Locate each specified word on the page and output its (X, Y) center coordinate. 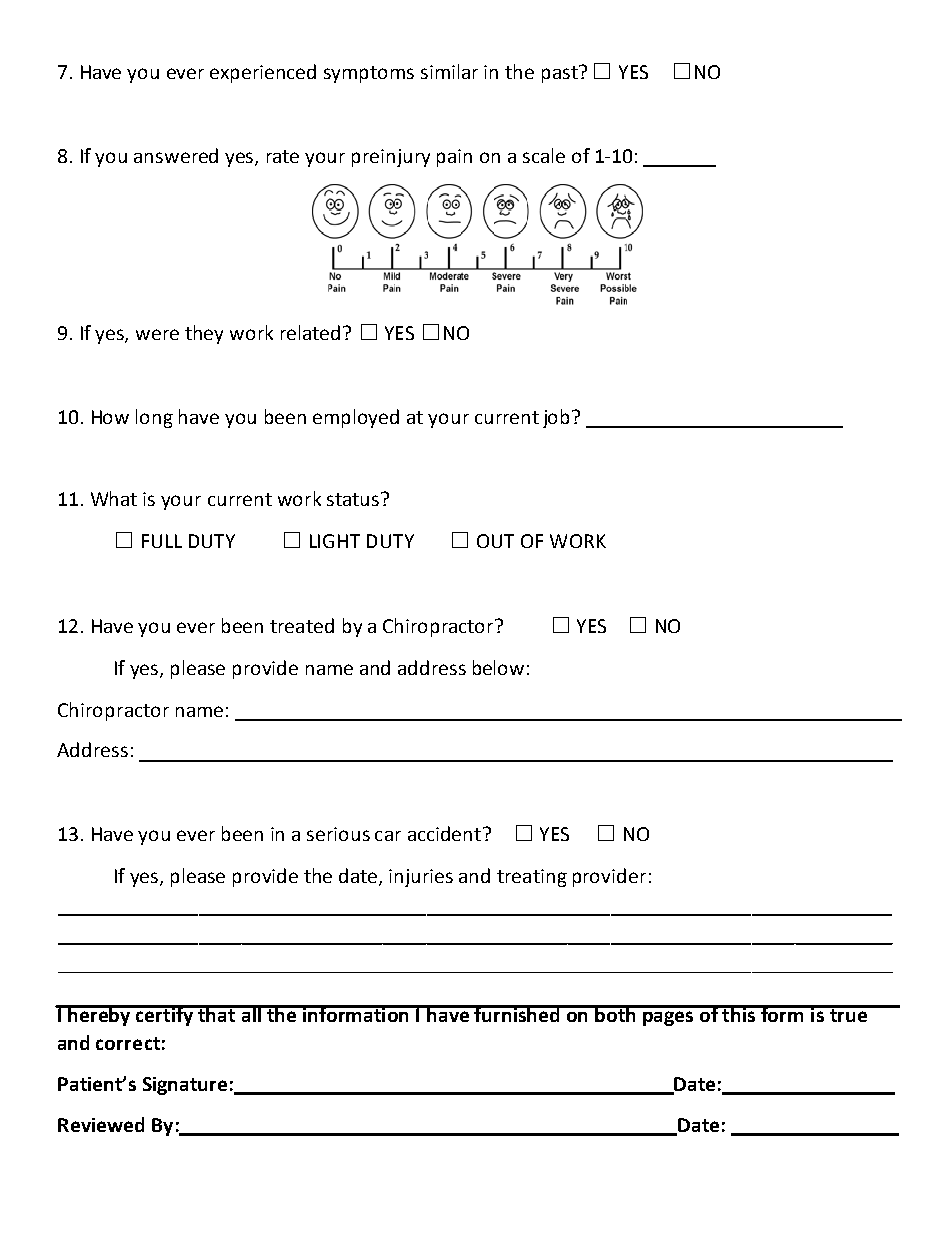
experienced (263, 73)
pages (668, 1018)
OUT (495, 541)
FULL (162, 541)
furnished (518, 1013)
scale (544, 155)
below (498, 667)
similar (449, 71)
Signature (185, 1086)
